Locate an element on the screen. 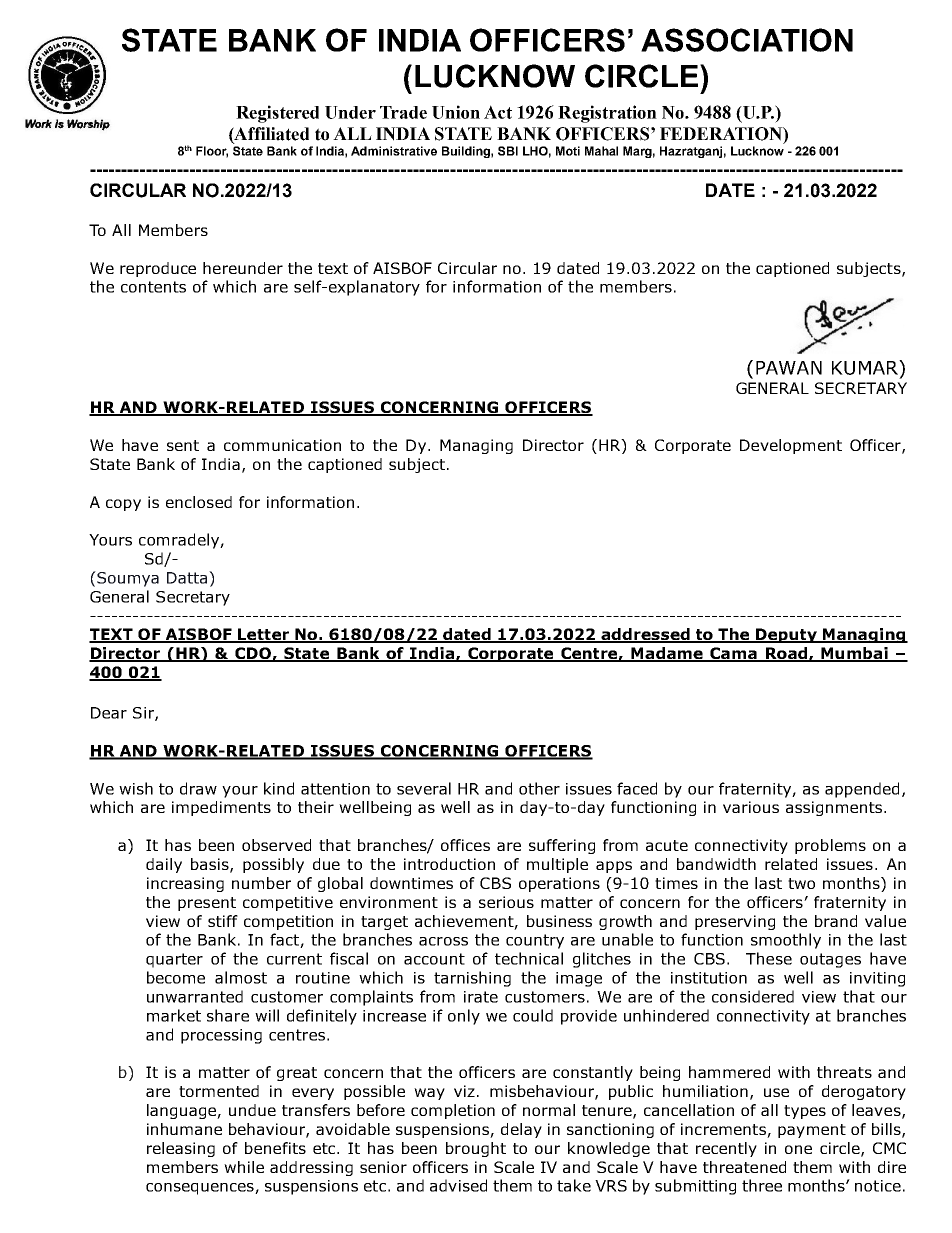 This screenshot has height=1233, width=952. KUMAR is located at coordinates (866, 367).
